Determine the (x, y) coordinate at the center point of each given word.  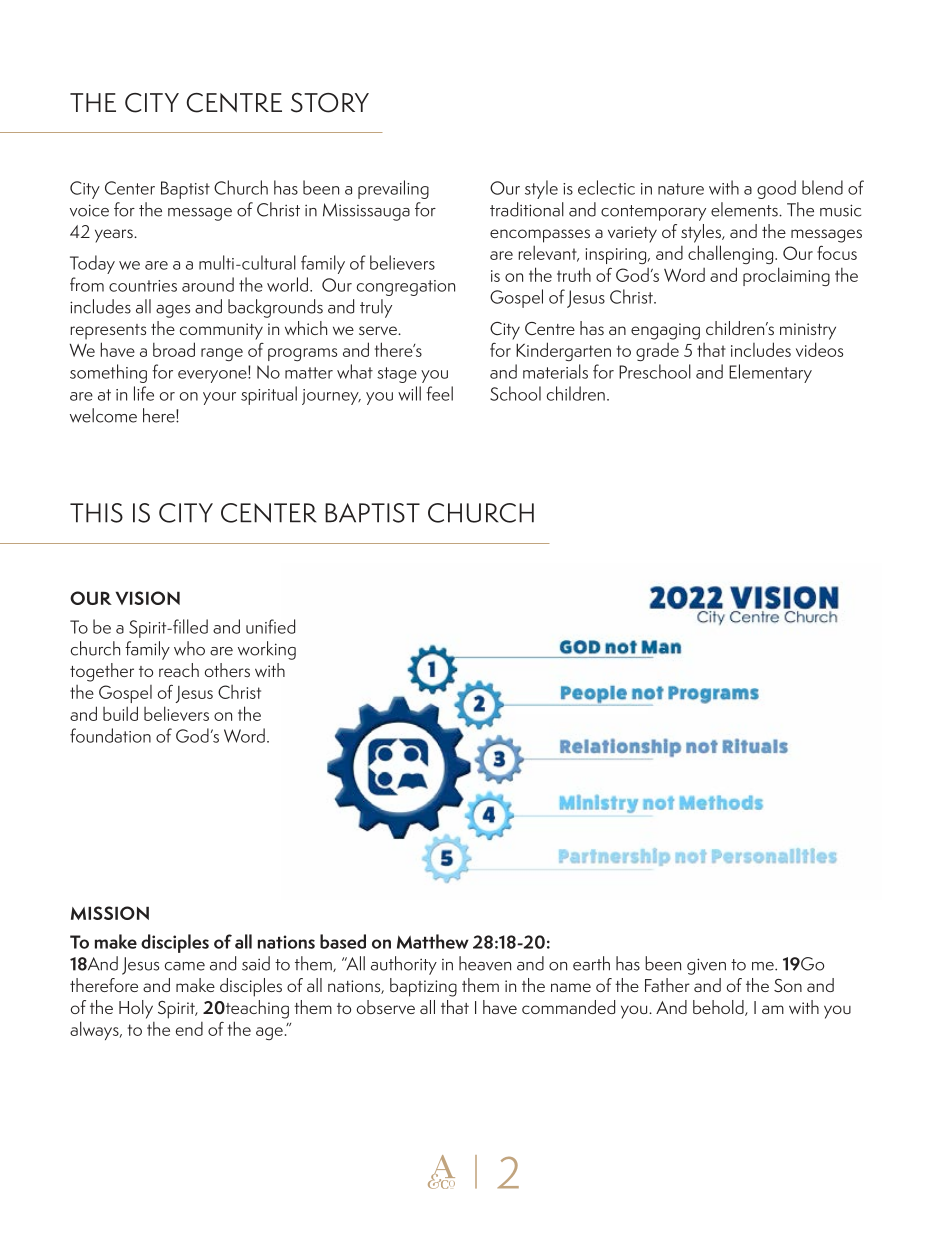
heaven (485, 963)
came (185, 966)
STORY (330, 103)
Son (788, 985)
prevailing (393, 189)
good (776, 189)
